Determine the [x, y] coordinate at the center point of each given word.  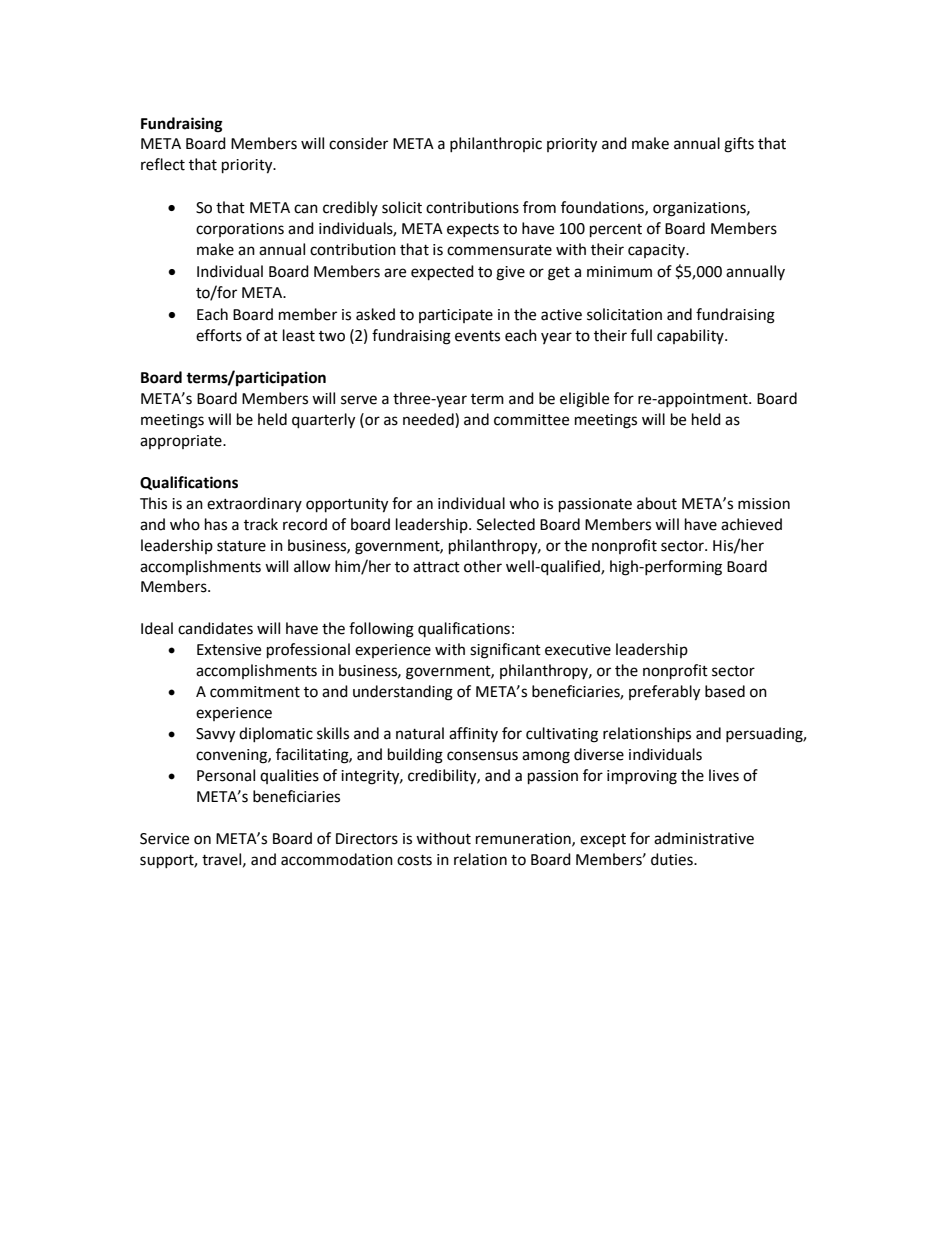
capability [691, 336]
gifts [739, 145]
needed [429, 419]
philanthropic [496, 144]
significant [505, 651]
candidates [215, 628]
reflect [163, 164]
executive [578, 650]
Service [164, 839]
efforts [219, 335]
